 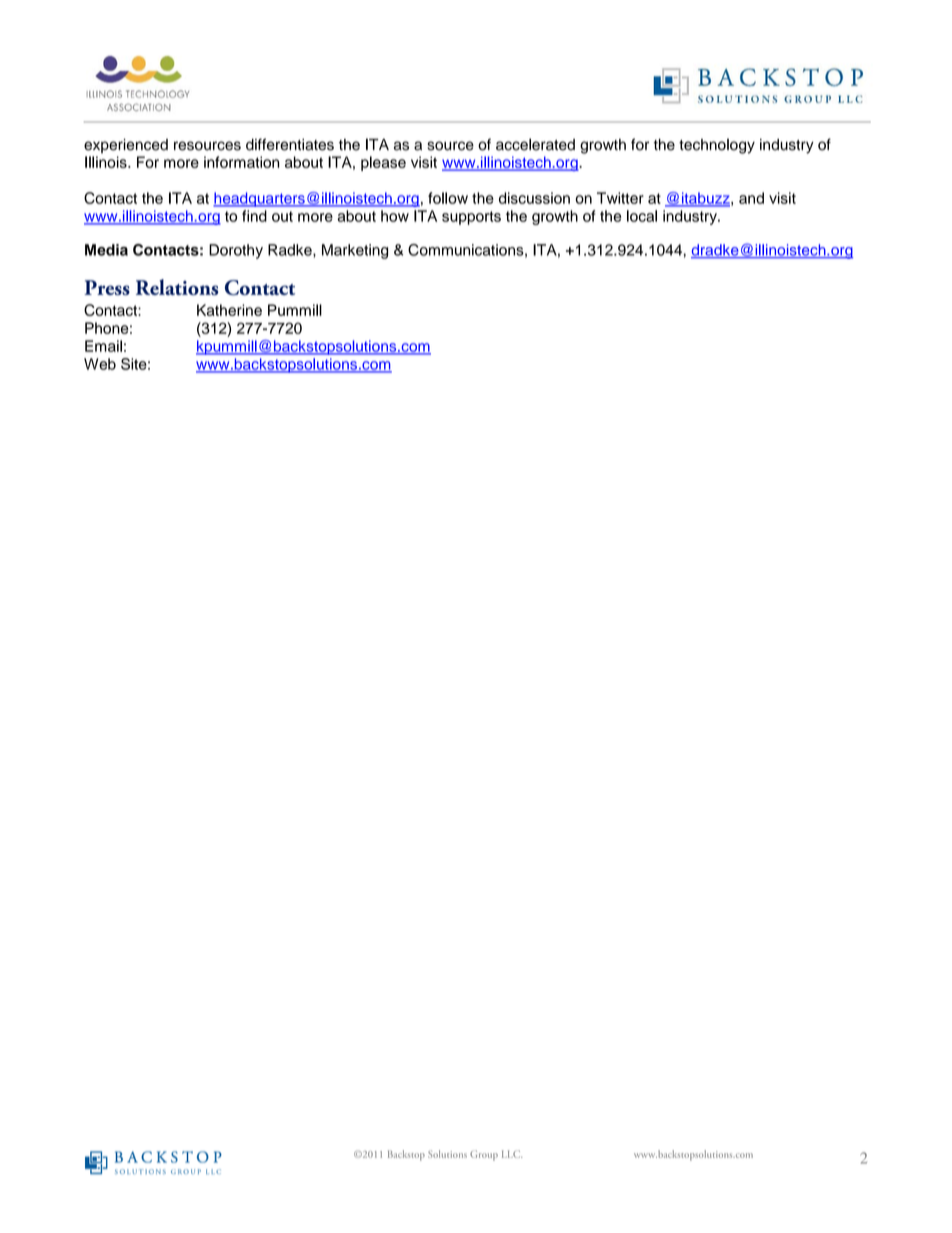 What do you see at coordinates (484, 1155) in the screenshot?
I see `Group` at bounding box center [484, 1155].
